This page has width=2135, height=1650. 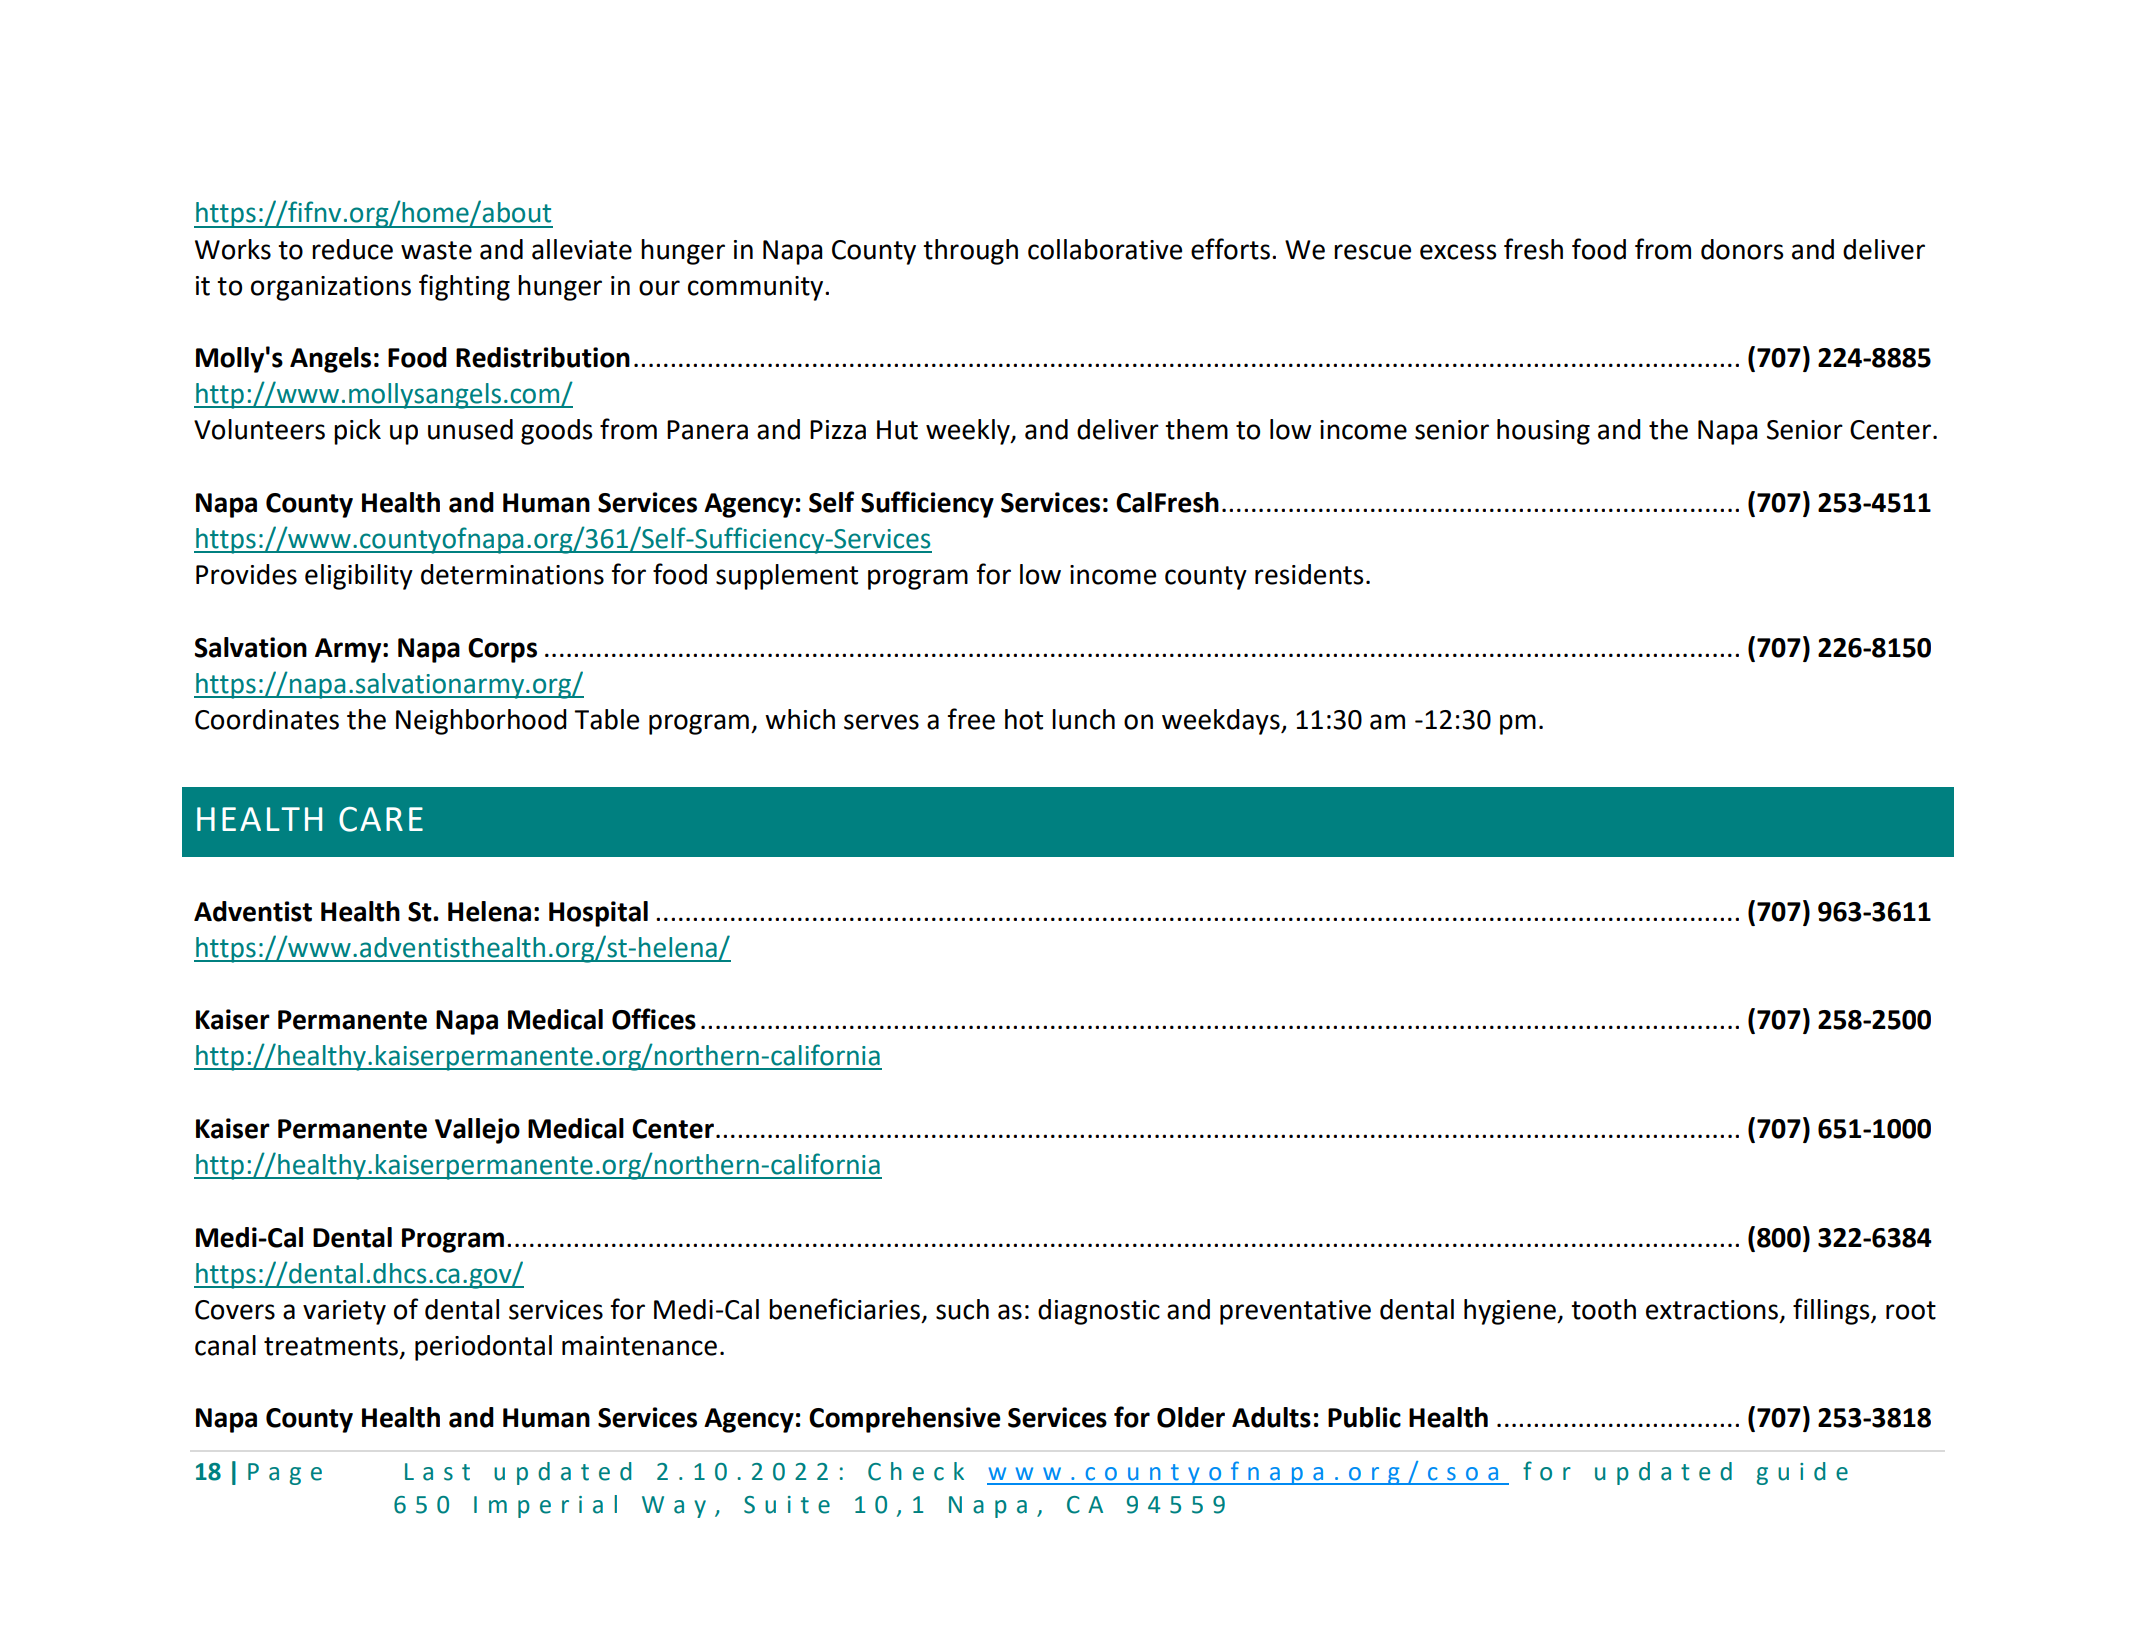 What do you see at coordinates (1742, 249) in the page?
I see `donors` at bounding box center [1742, 249].
